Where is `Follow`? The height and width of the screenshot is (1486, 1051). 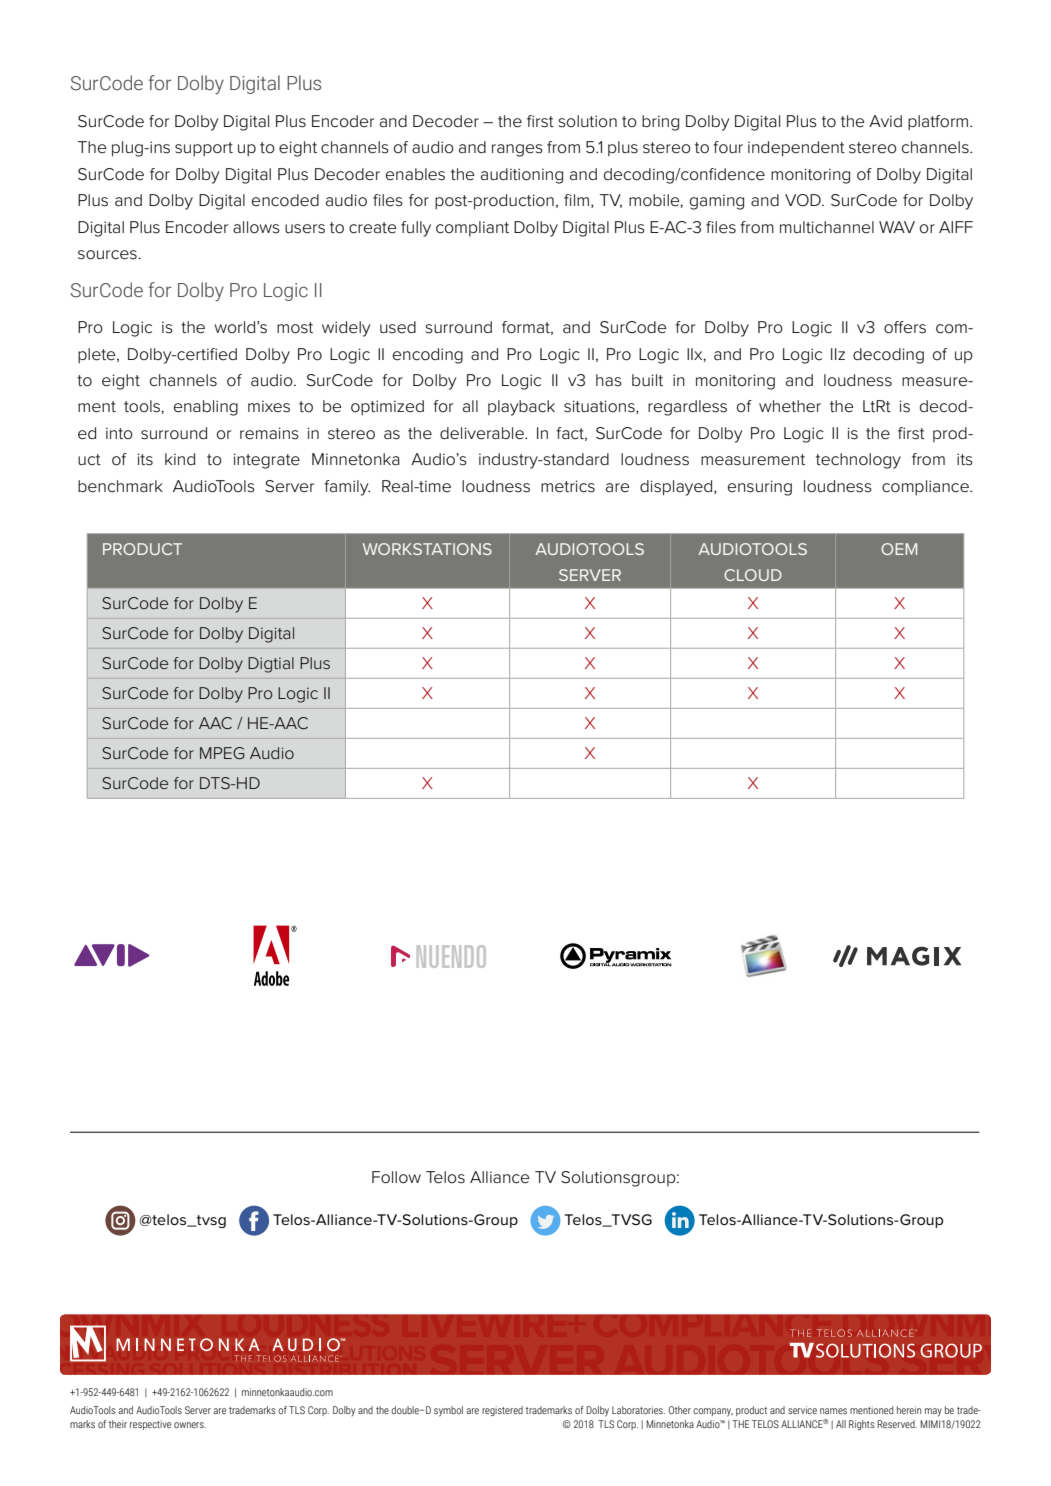 Follow is located at coordinates (396, 1177).
